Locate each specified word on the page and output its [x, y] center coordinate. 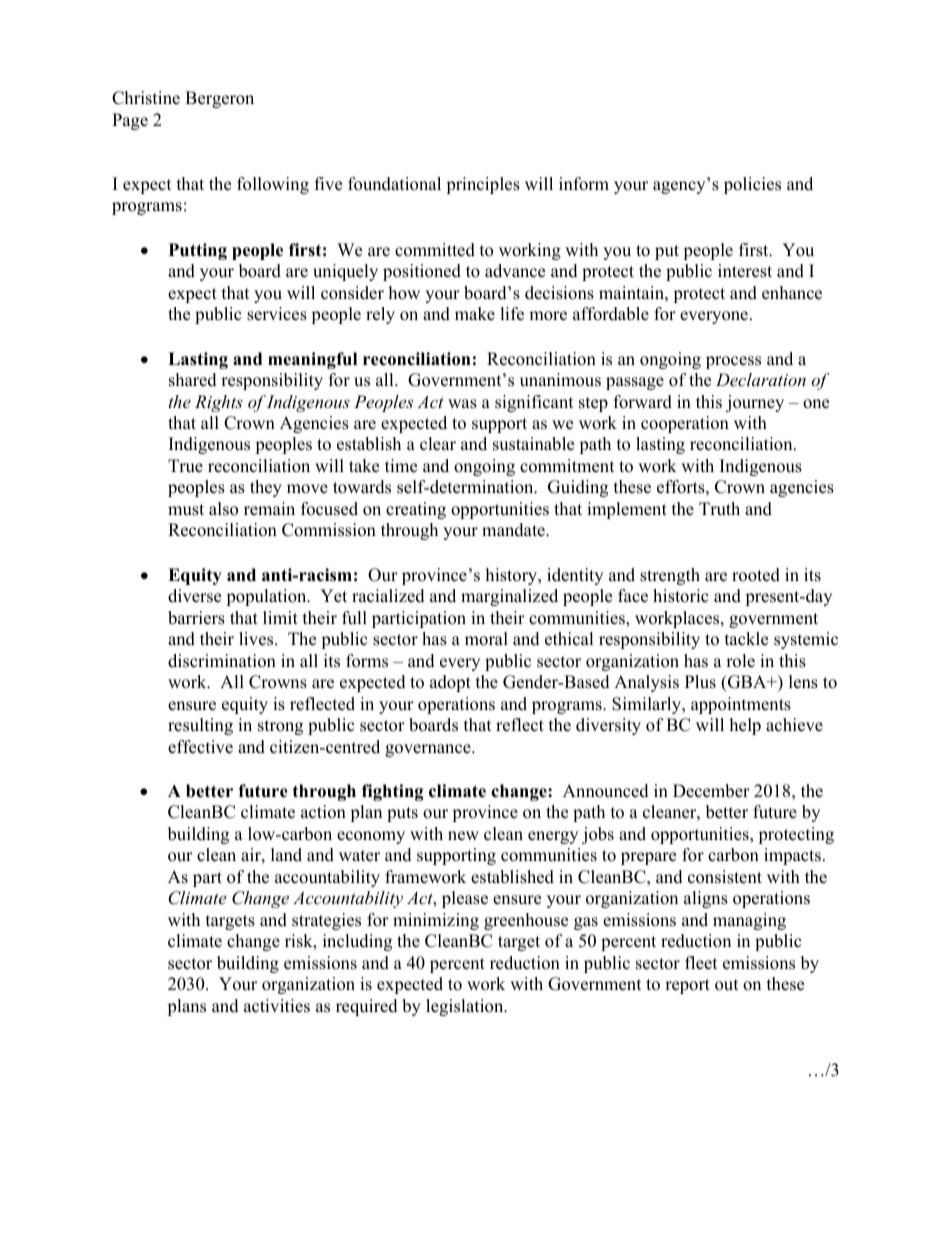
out [727, 985]
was [462, 404]
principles [483, 185]
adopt [450, 683]
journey [755, 403]
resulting [200, 726]
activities [277, 1006]
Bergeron [219, 99]
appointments [741, 705]
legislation [466, 1007]
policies [752, 185]
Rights [219, 403]
